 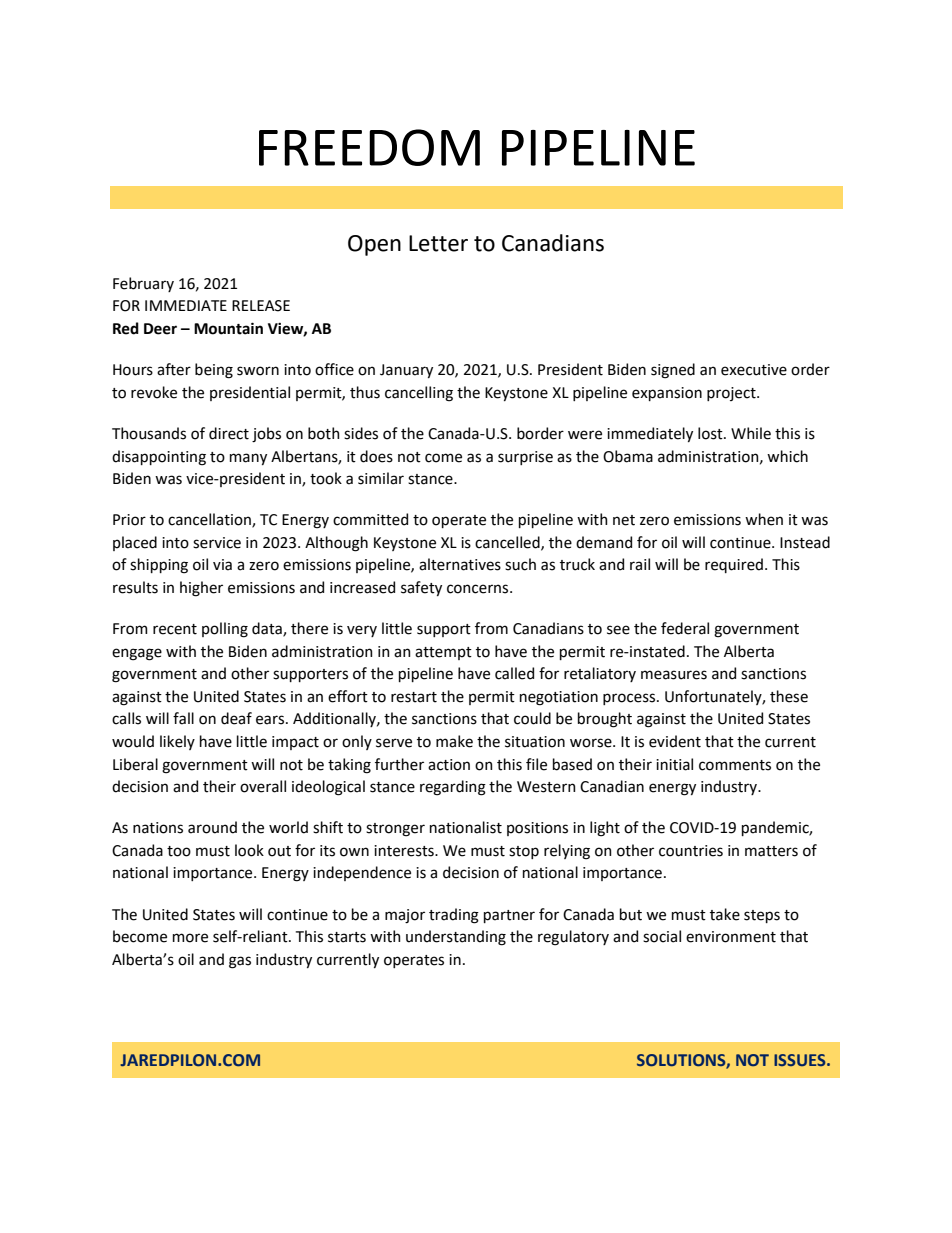 What do you see at coordinates (369, 147) in the image?
I see `FREEDOM` at bounding box center [369, 147].
